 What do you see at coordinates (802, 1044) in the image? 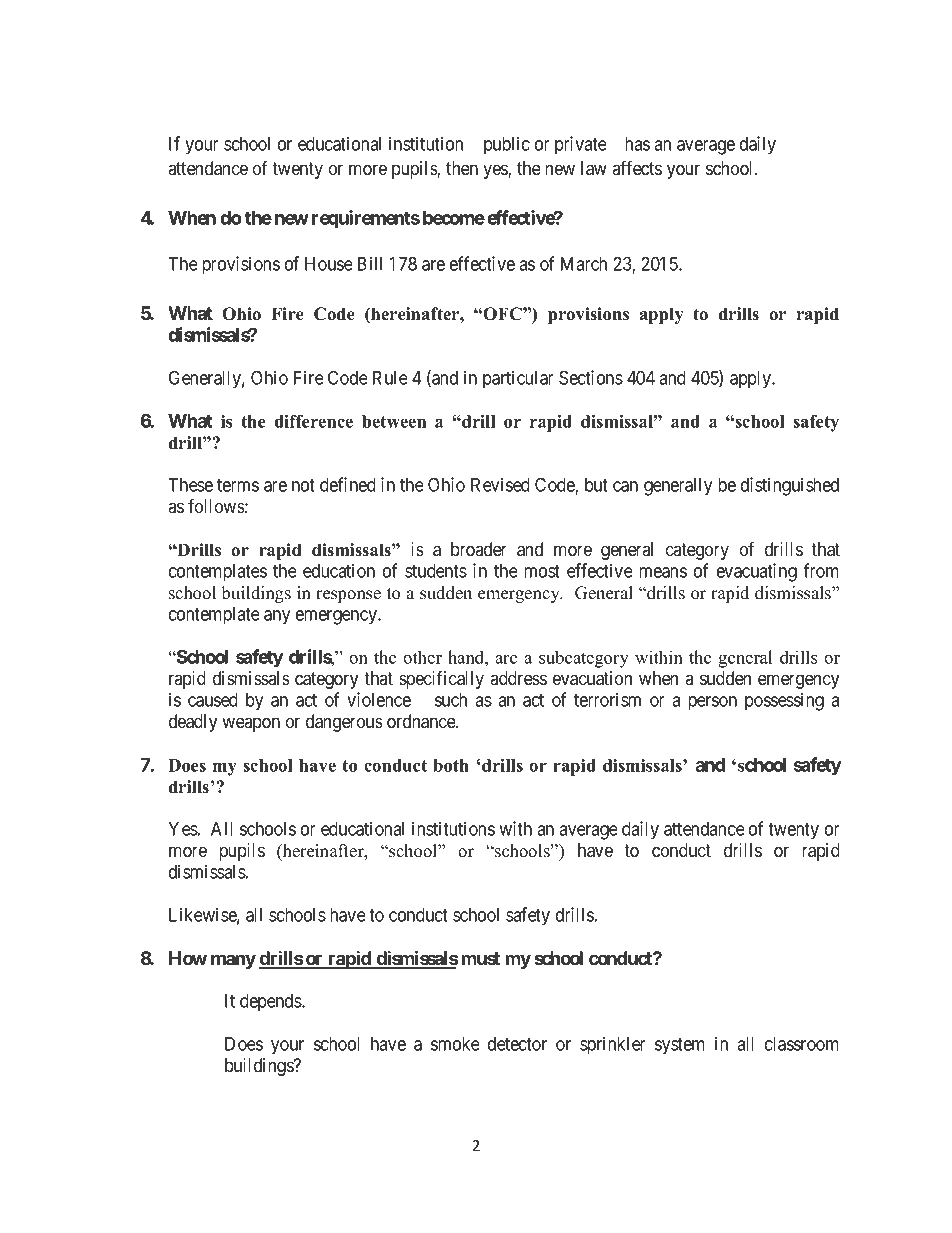
I see `classroom` at bounding box center [802, 1044].
